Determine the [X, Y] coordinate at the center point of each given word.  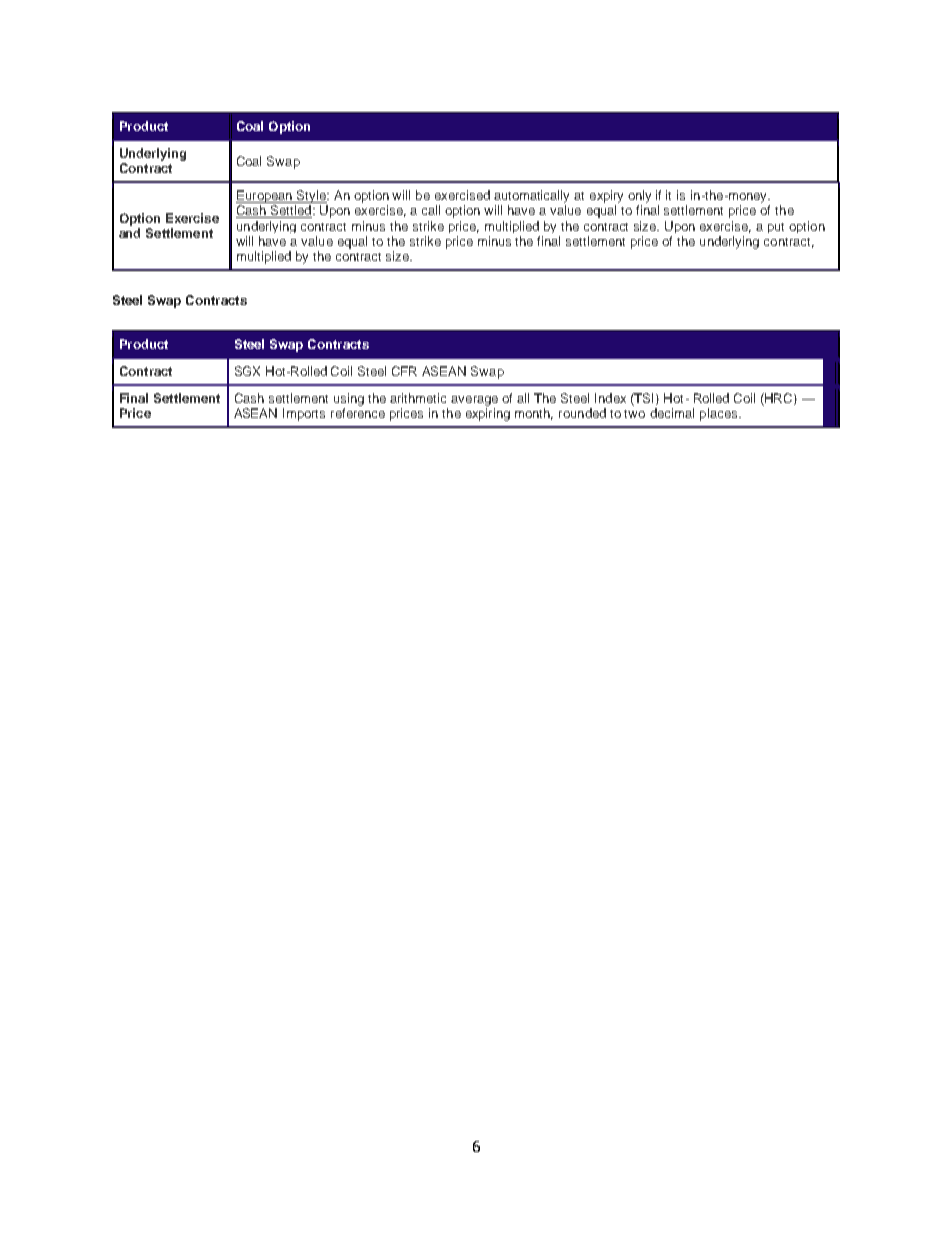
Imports [304, 414]
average [474, 401]
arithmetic [418, 398]
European [265, 198]
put [776, 228]
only [639, 198]
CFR [404, 371]
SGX [247, 371]
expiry [606, 198]
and [129, 233]
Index [610, 398]
